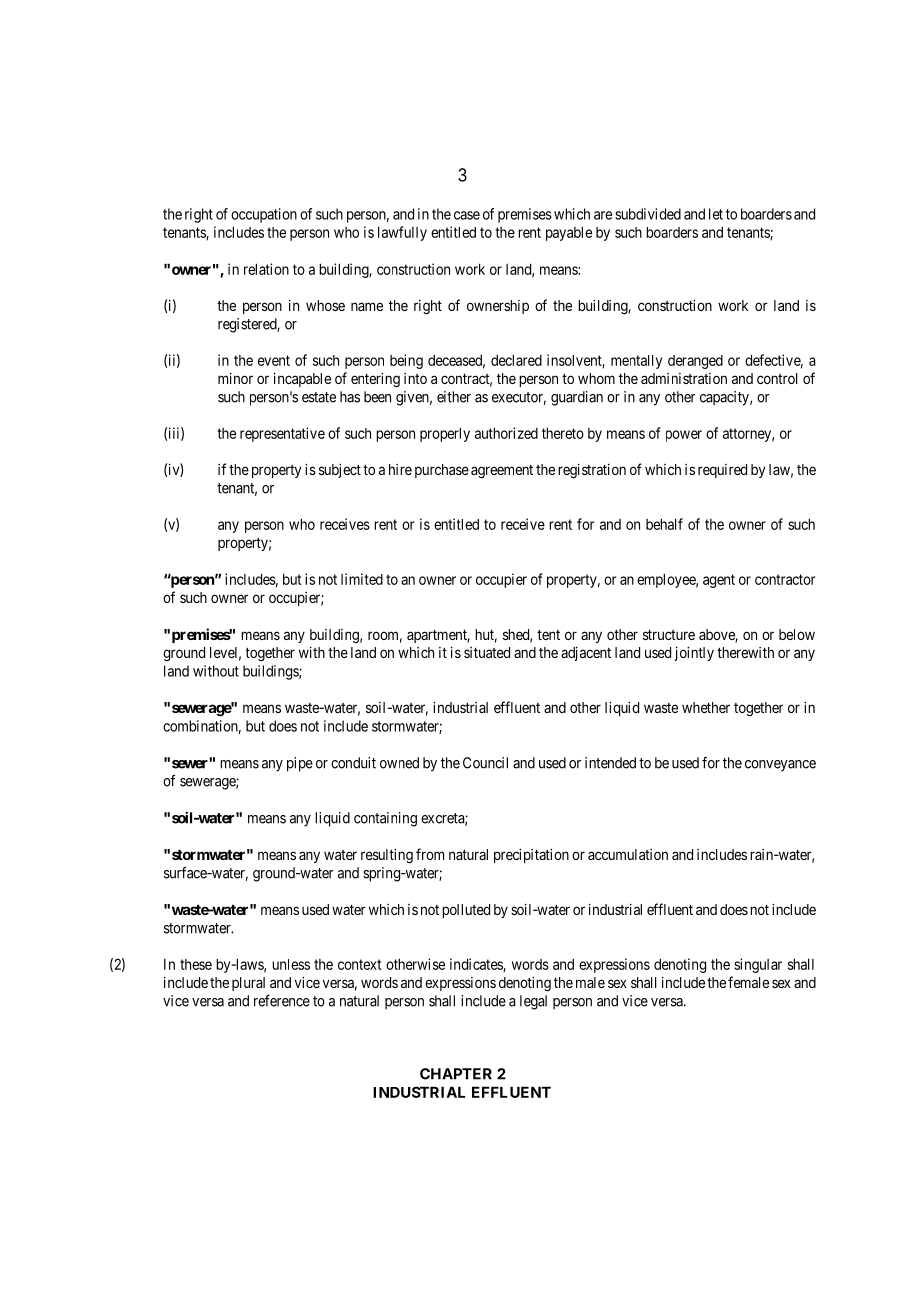 Image resolution: width=924 pixels, height=1308 pixels. I want to click on case, so click(467, 215).
